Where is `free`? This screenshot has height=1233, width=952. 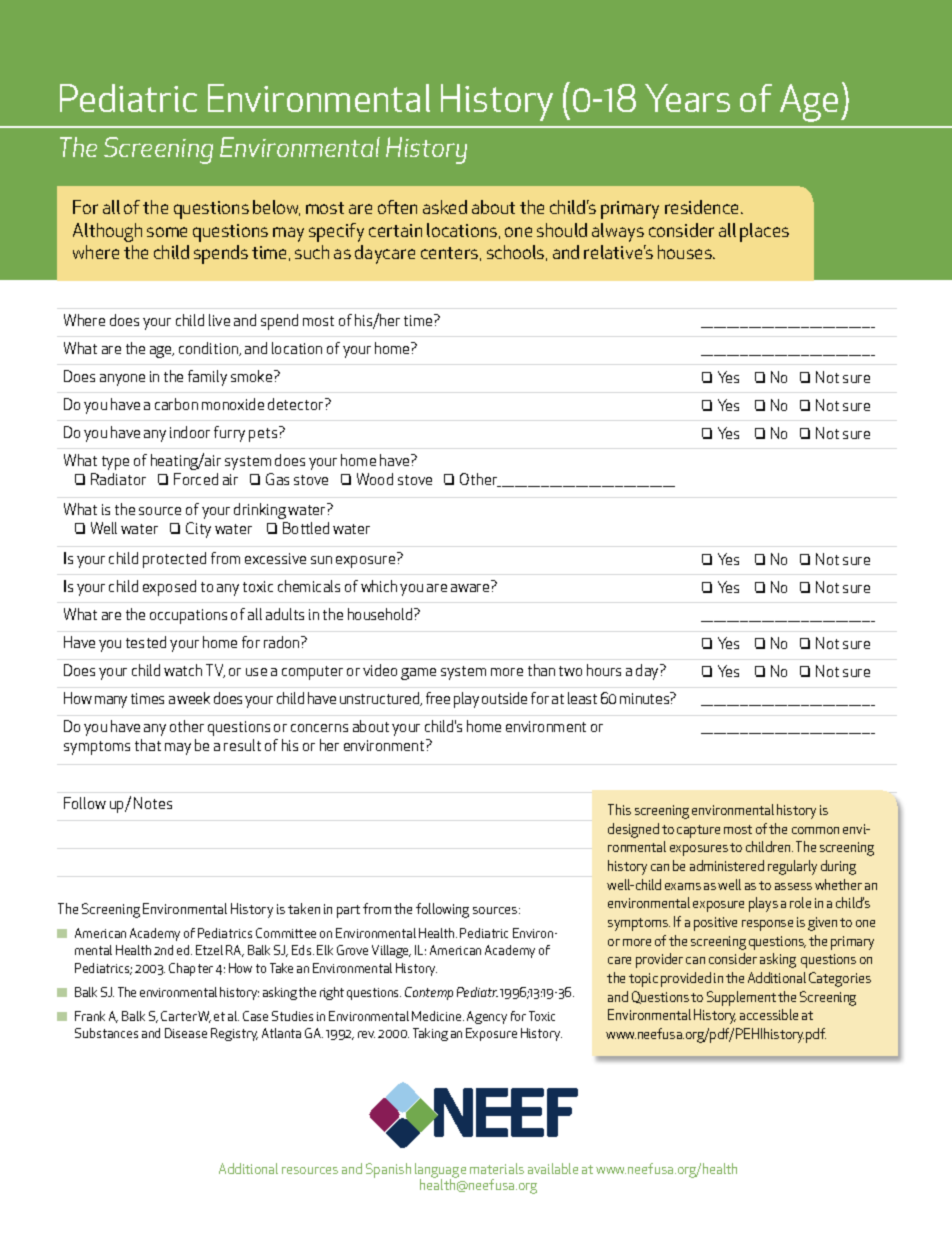
free is located at coordinates (438, 698).
